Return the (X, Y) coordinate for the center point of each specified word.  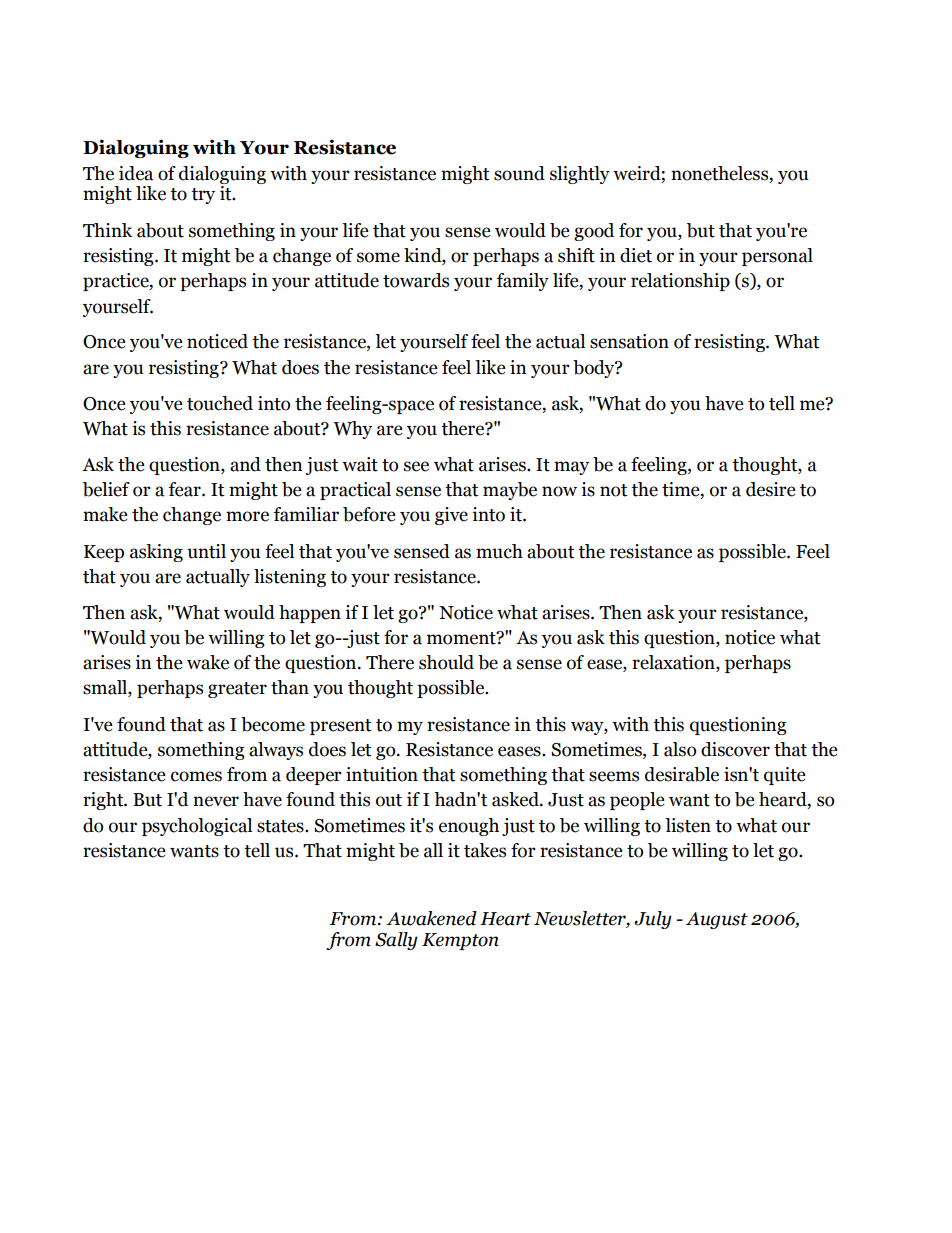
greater (237, 690)
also (680, 749)
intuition (382, 774)
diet (636, 255)
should (446, 662)
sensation (629, 341)
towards (416, 280)
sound (519, 173)
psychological (197, 827)
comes (196, 776)
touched (220, 403)
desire (771, 489)
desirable (682, 774)
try (203, 196)
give (451, 516)
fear (186, 489)
